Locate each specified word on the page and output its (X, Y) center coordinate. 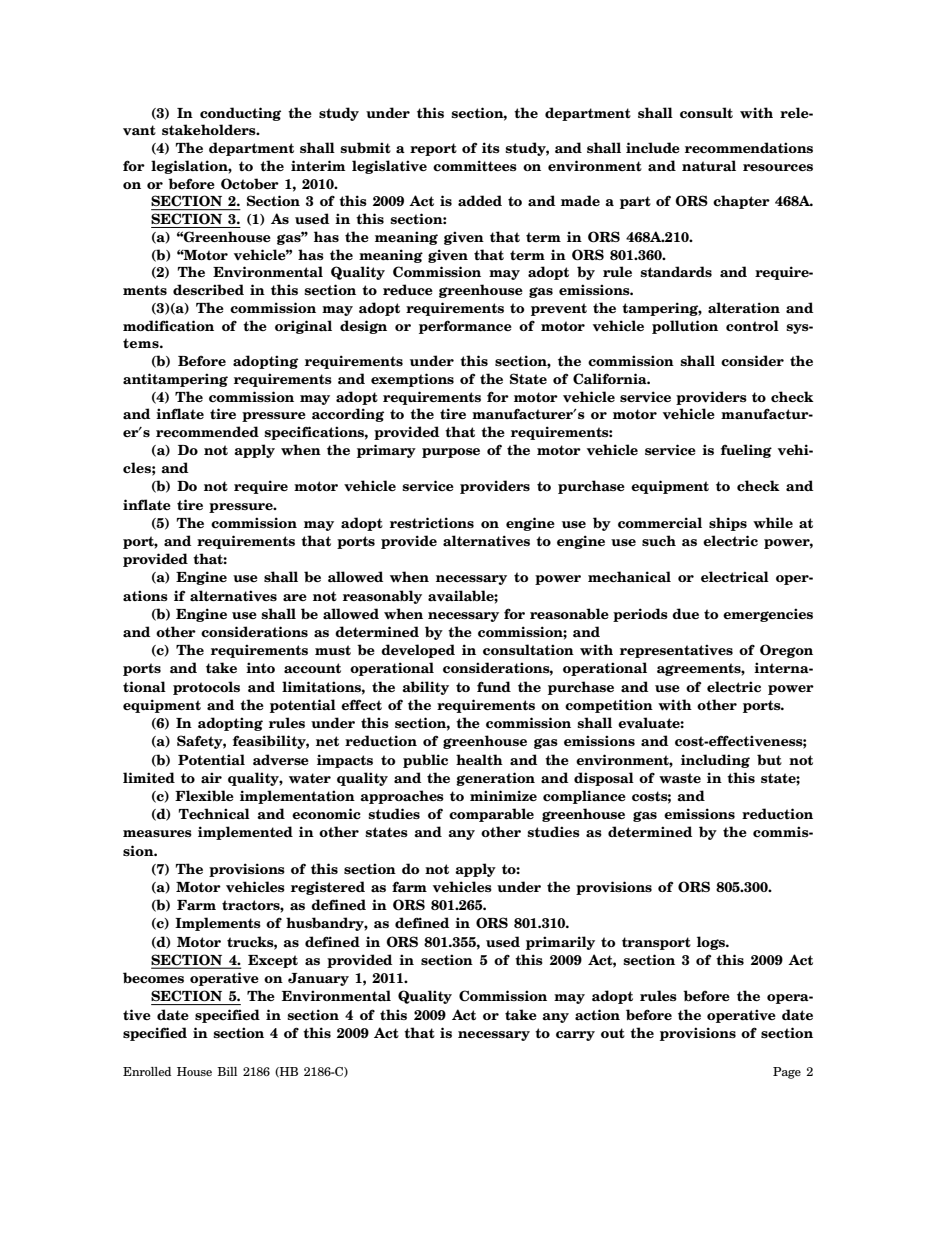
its (491, 147)
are (295, 597)
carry (575, 1036)
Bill (227, 1071)
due (685, 613)
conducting (240, 114)
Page (787, 1073)
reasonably (382, 597)
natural (709, 166)
